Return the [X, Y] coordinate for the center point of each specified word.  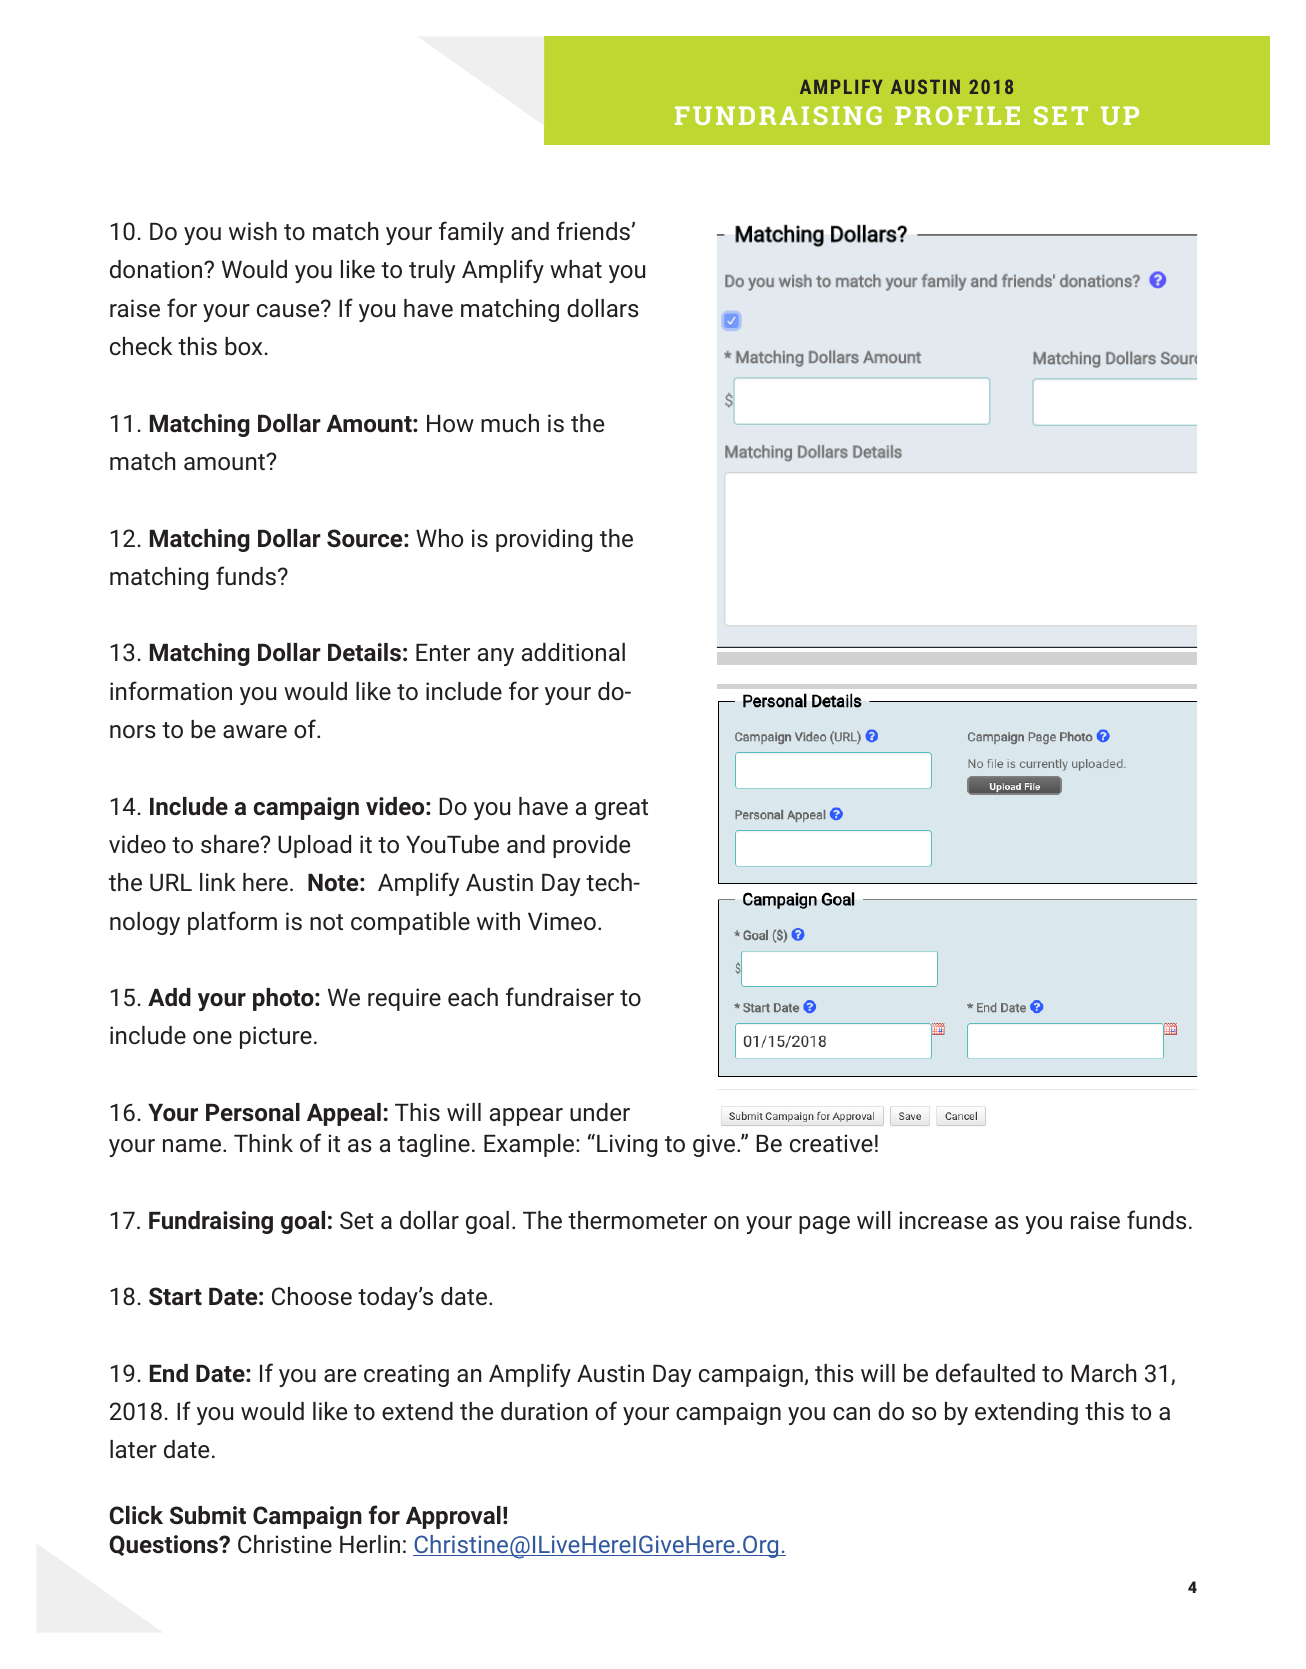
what [576, 269]
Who [439, 538]
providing [544, 540]
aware [255, 731]
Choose [312, 1296]
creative [831, 1143]
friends [593, 230]
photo [284, 999]
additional [573, 652]
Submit [208, 1515]
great [621, 809]
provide [591, 846]
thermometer [637, 1220]
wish [253, 231]
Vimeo [562, 921]
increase [943, 1220]
